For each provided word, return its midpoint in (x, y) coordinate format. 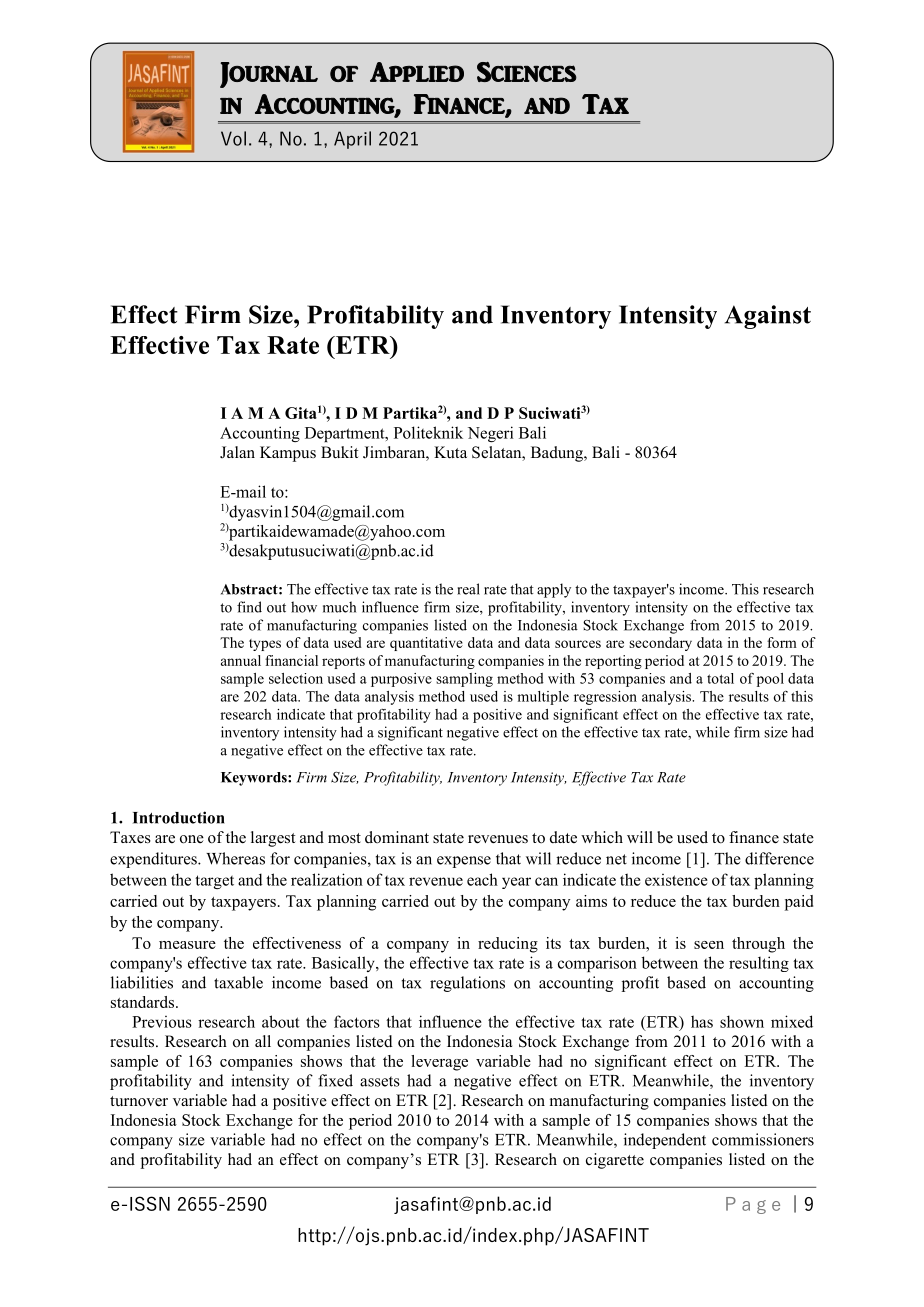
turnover (139, 1101)
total (720, 678)
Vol (233, 138)
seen (709, 945)
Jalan (237, 452)
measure (187, 945)
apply (554, 590)
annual (241, 660)
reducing (508, 945)
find (249, 607)
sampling (464, 680)
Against (768, 317)
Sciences (527, 72)
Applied (417, 72)
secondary (660, 644)
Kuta (450, 452)
